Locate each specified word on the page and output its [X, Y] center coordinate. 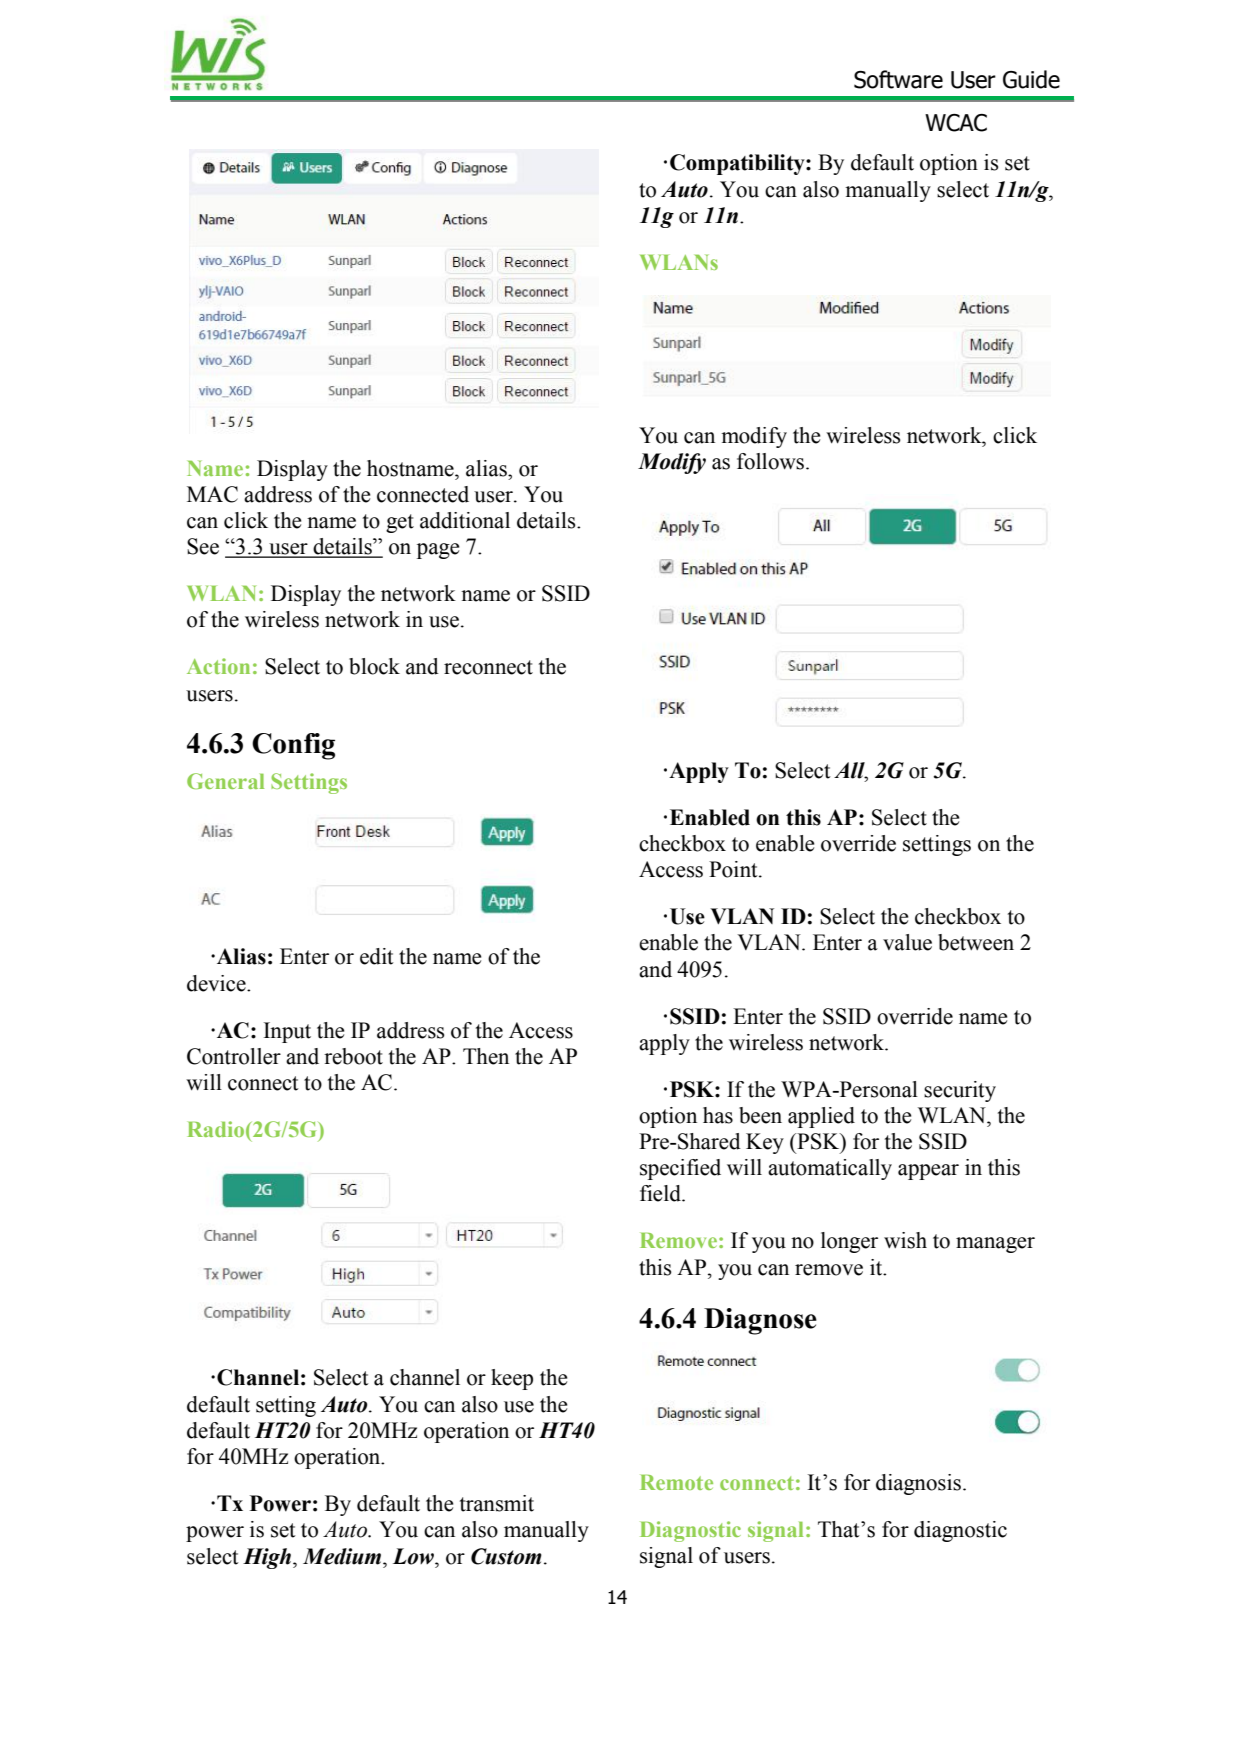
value [907, 942]
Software [898, 79]
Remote [676, 1482]
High [268, 1558]
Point [734, 869]
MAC [212, 494]
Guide [1031, 79]
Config [293, 746]
